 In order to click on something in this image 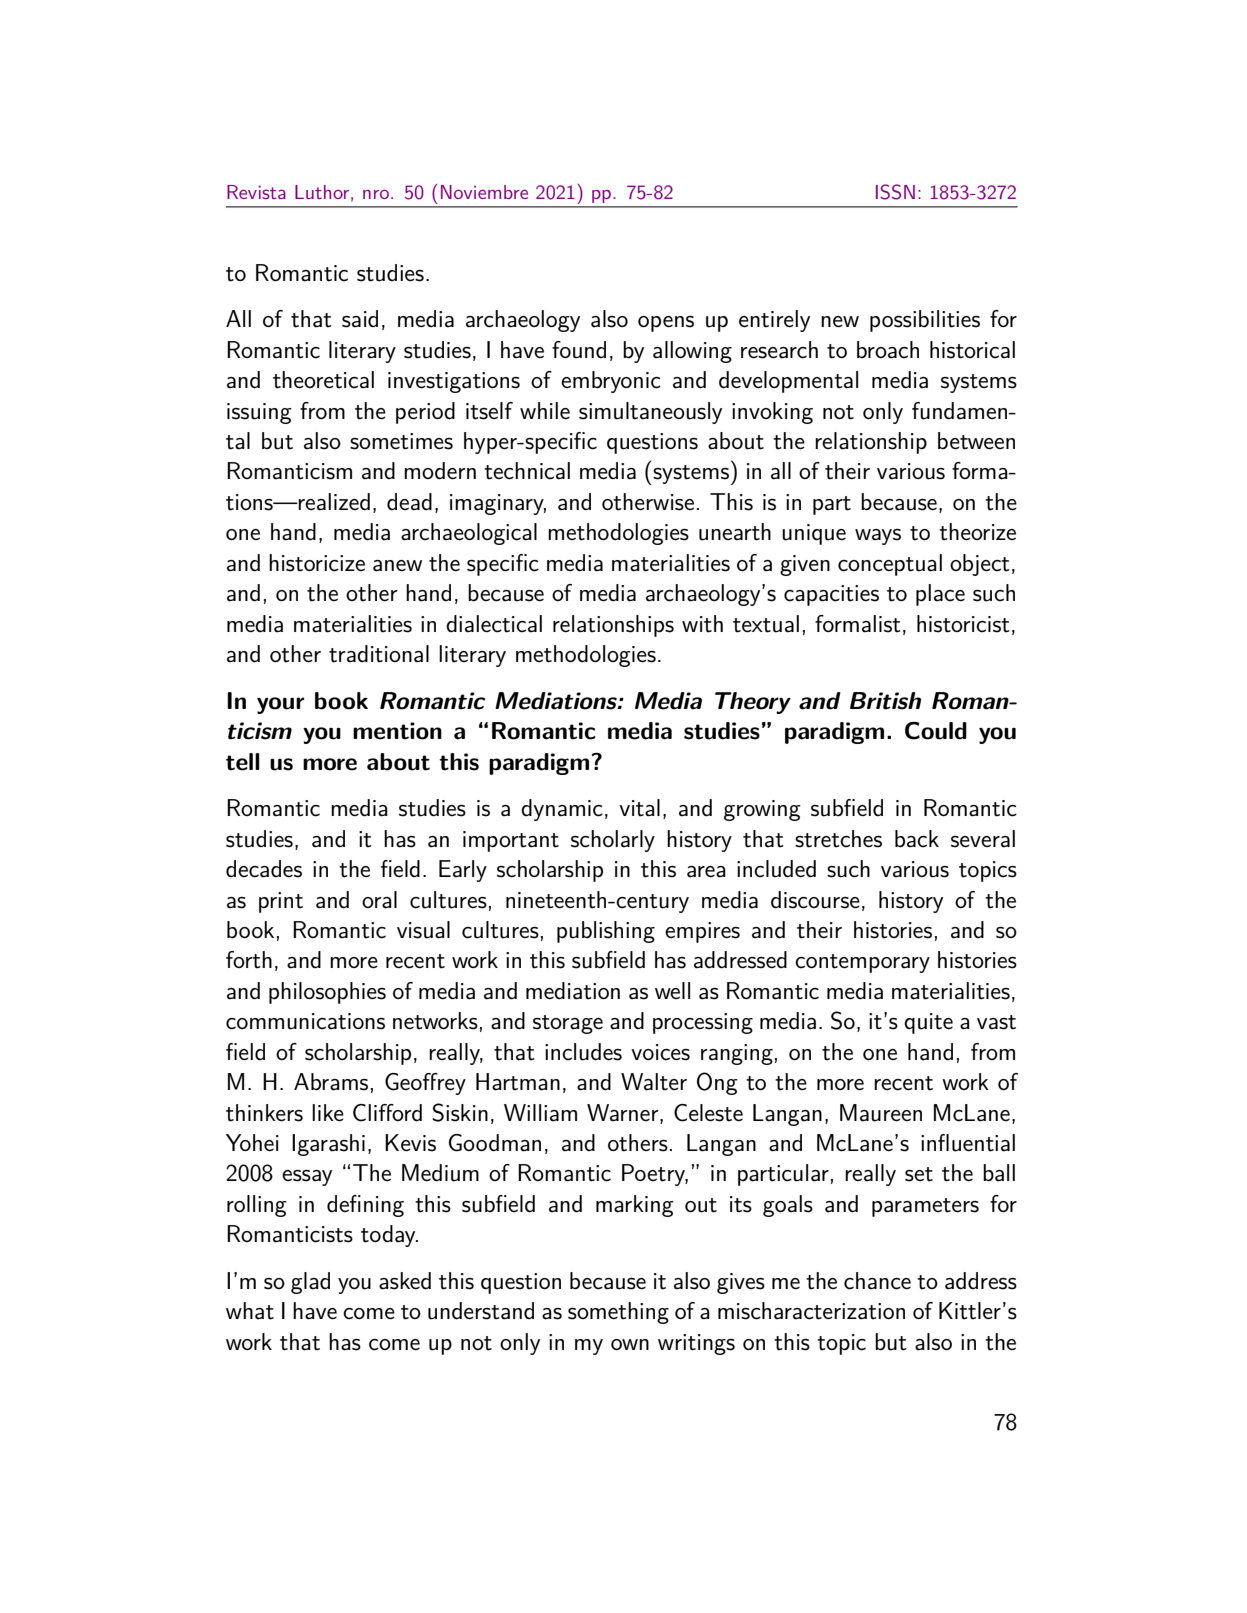, I will do `click(618, 1313)`.
